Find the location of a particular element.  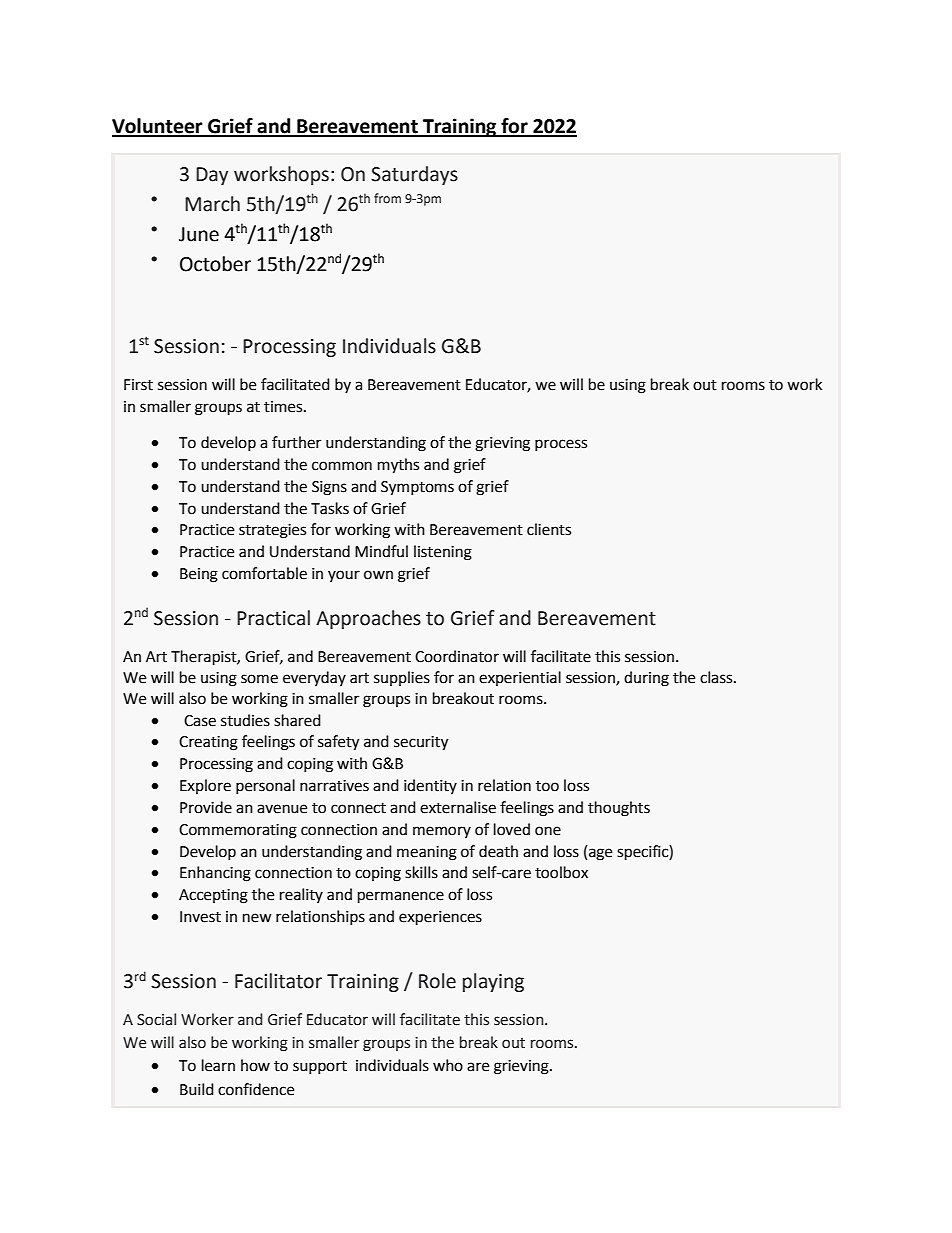

further is located at coordinates (296, 442).
